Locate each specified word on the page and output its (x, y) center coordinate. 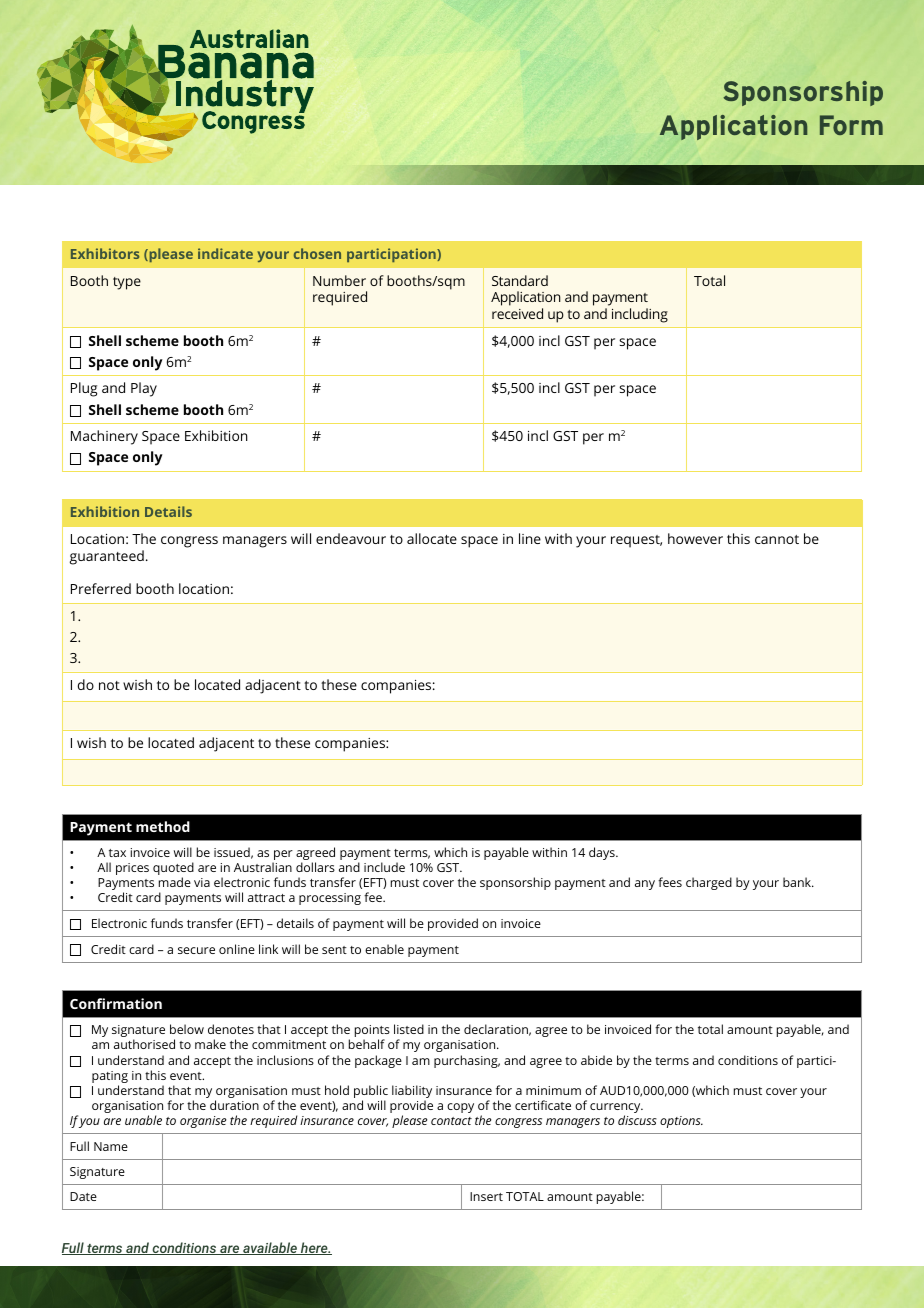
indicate (225, 253)
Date (83, 1196)
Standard (520, 280)
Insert (486, 1196)
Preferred (101, 588)
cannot (777, 539)
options (681, 1122)
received (517, 313)
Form (851, 125)
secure (196, 950)
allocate (432, 538)
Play (144, 389)
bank (798, 882)
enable (384, 949)
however (695, 538)
